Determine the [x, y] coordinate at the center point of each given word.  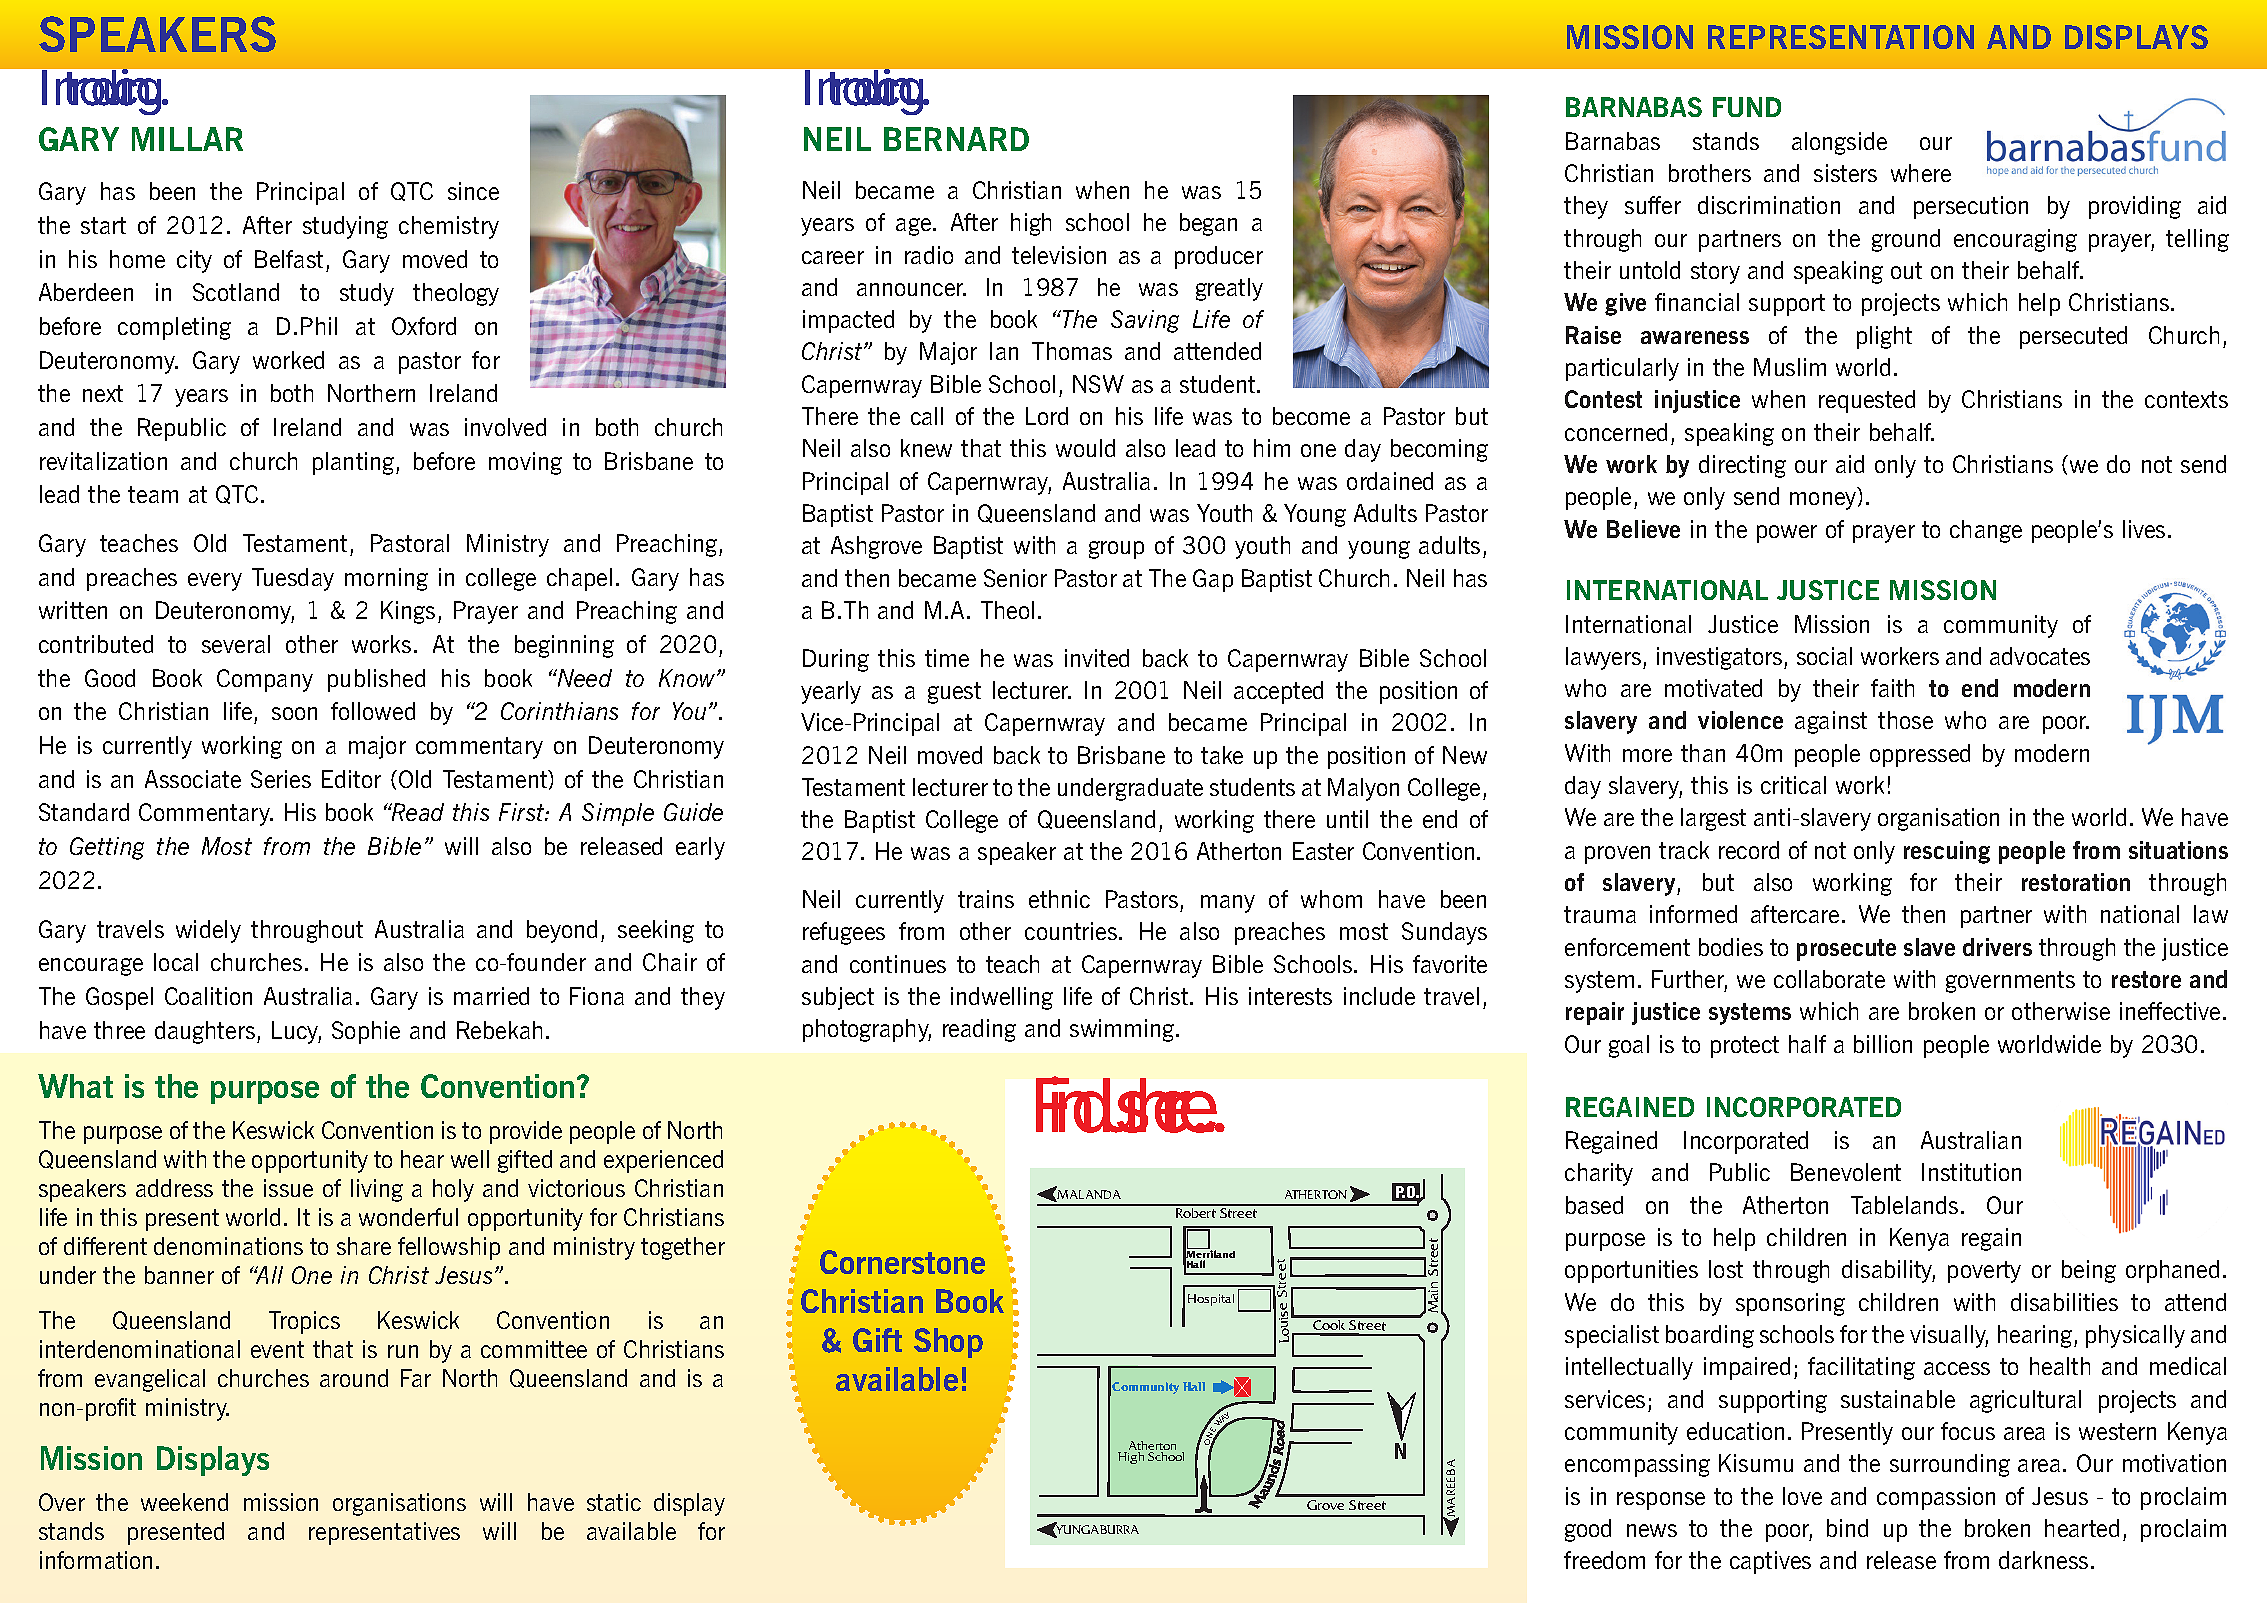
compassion [1936, 1498]
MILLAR [187, 139]
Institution [1971, 1172]
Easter [1323, 851]
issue [288, 1188]
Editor [351, 779]
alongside [1839, 143]
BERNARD [956, 139]
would [1085, 448]
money [1824, 501]
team [153, 494]
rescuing [1947, 852]
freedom [1604, 1560]
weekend [184, 1502]
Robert [1196, 1213]
